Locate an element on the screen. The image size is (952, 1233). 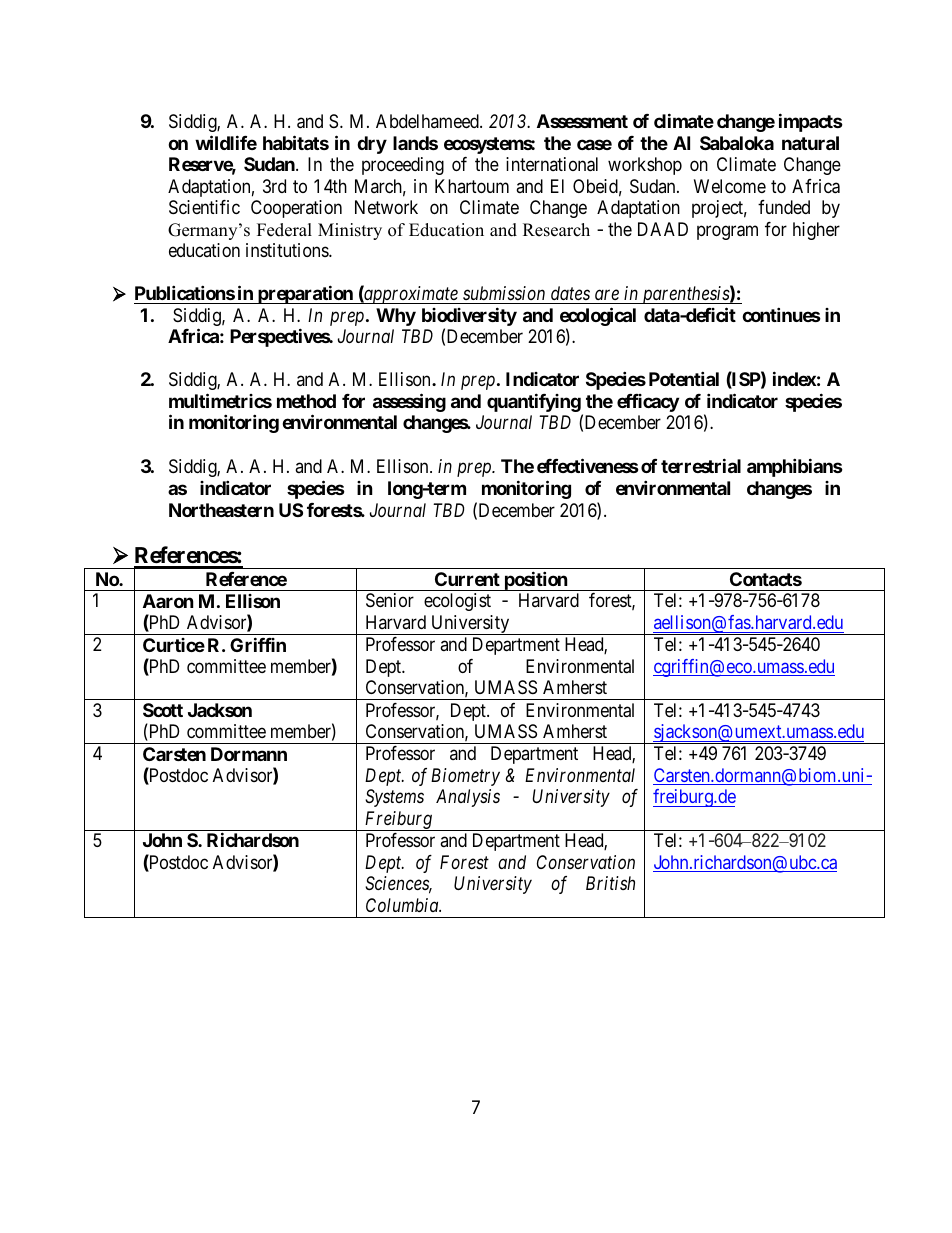
Scientific is located at coordinates (204, 207).
